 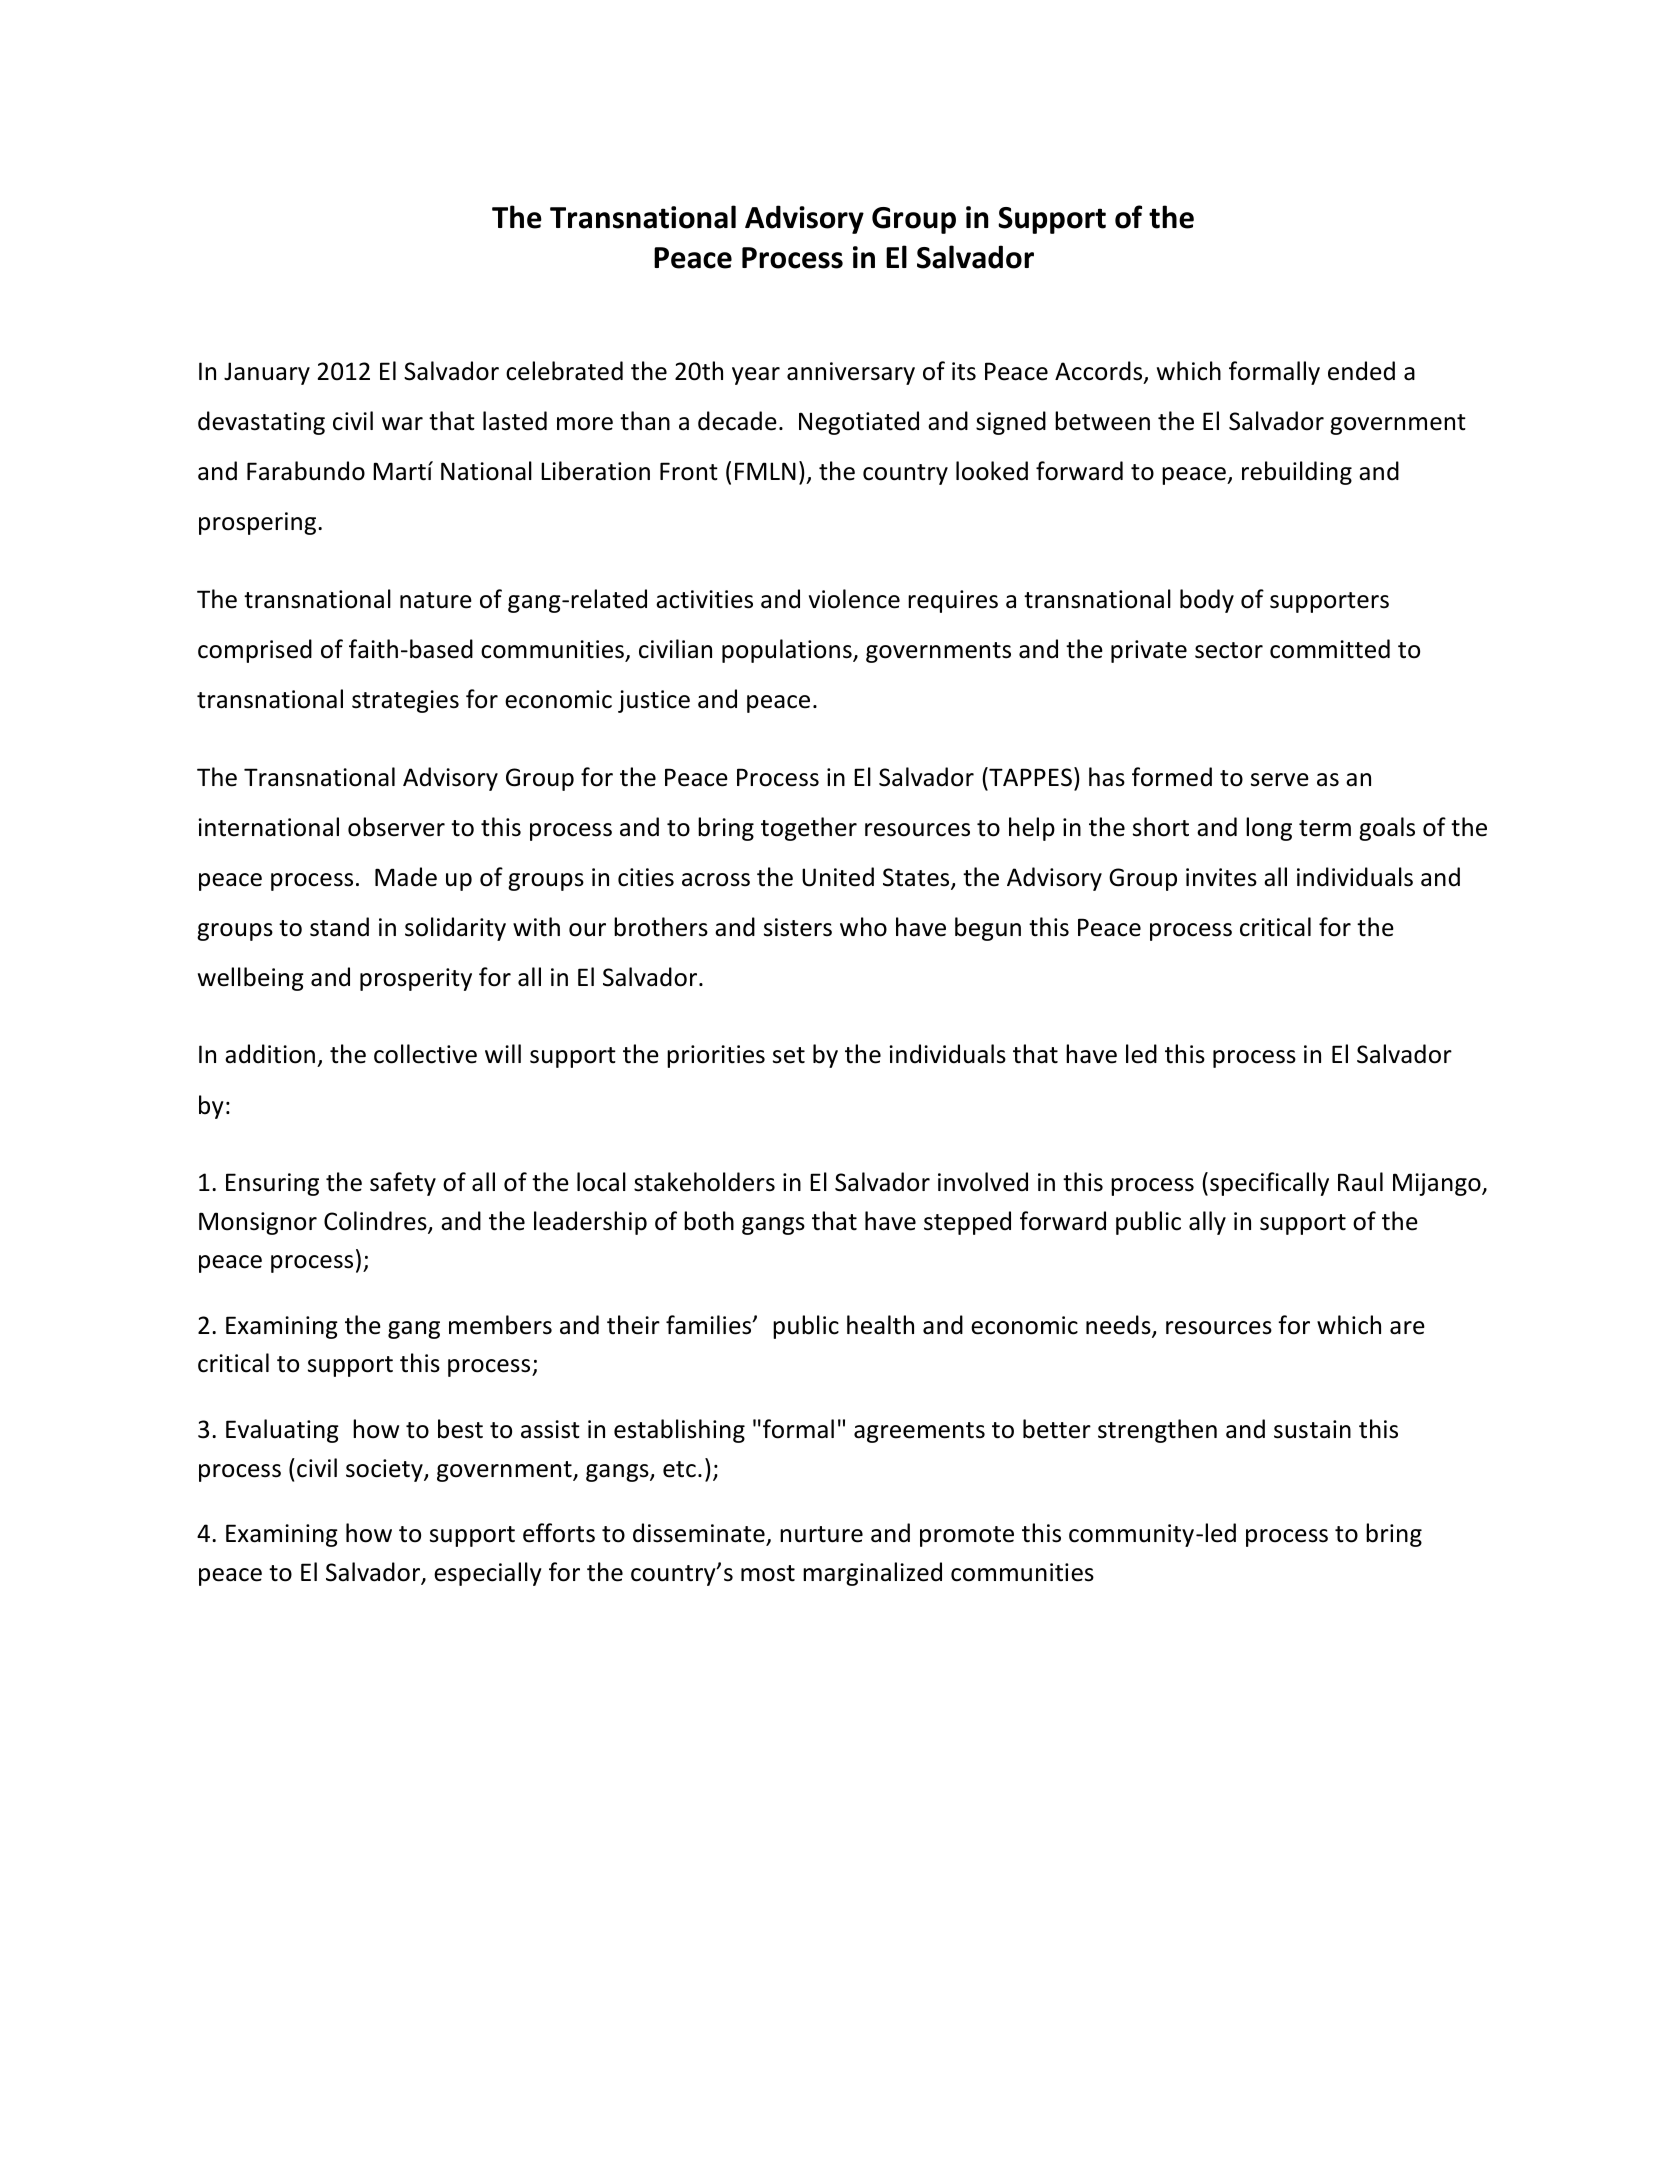 I want to click on sustain, so click(x=1312, y=1429).
